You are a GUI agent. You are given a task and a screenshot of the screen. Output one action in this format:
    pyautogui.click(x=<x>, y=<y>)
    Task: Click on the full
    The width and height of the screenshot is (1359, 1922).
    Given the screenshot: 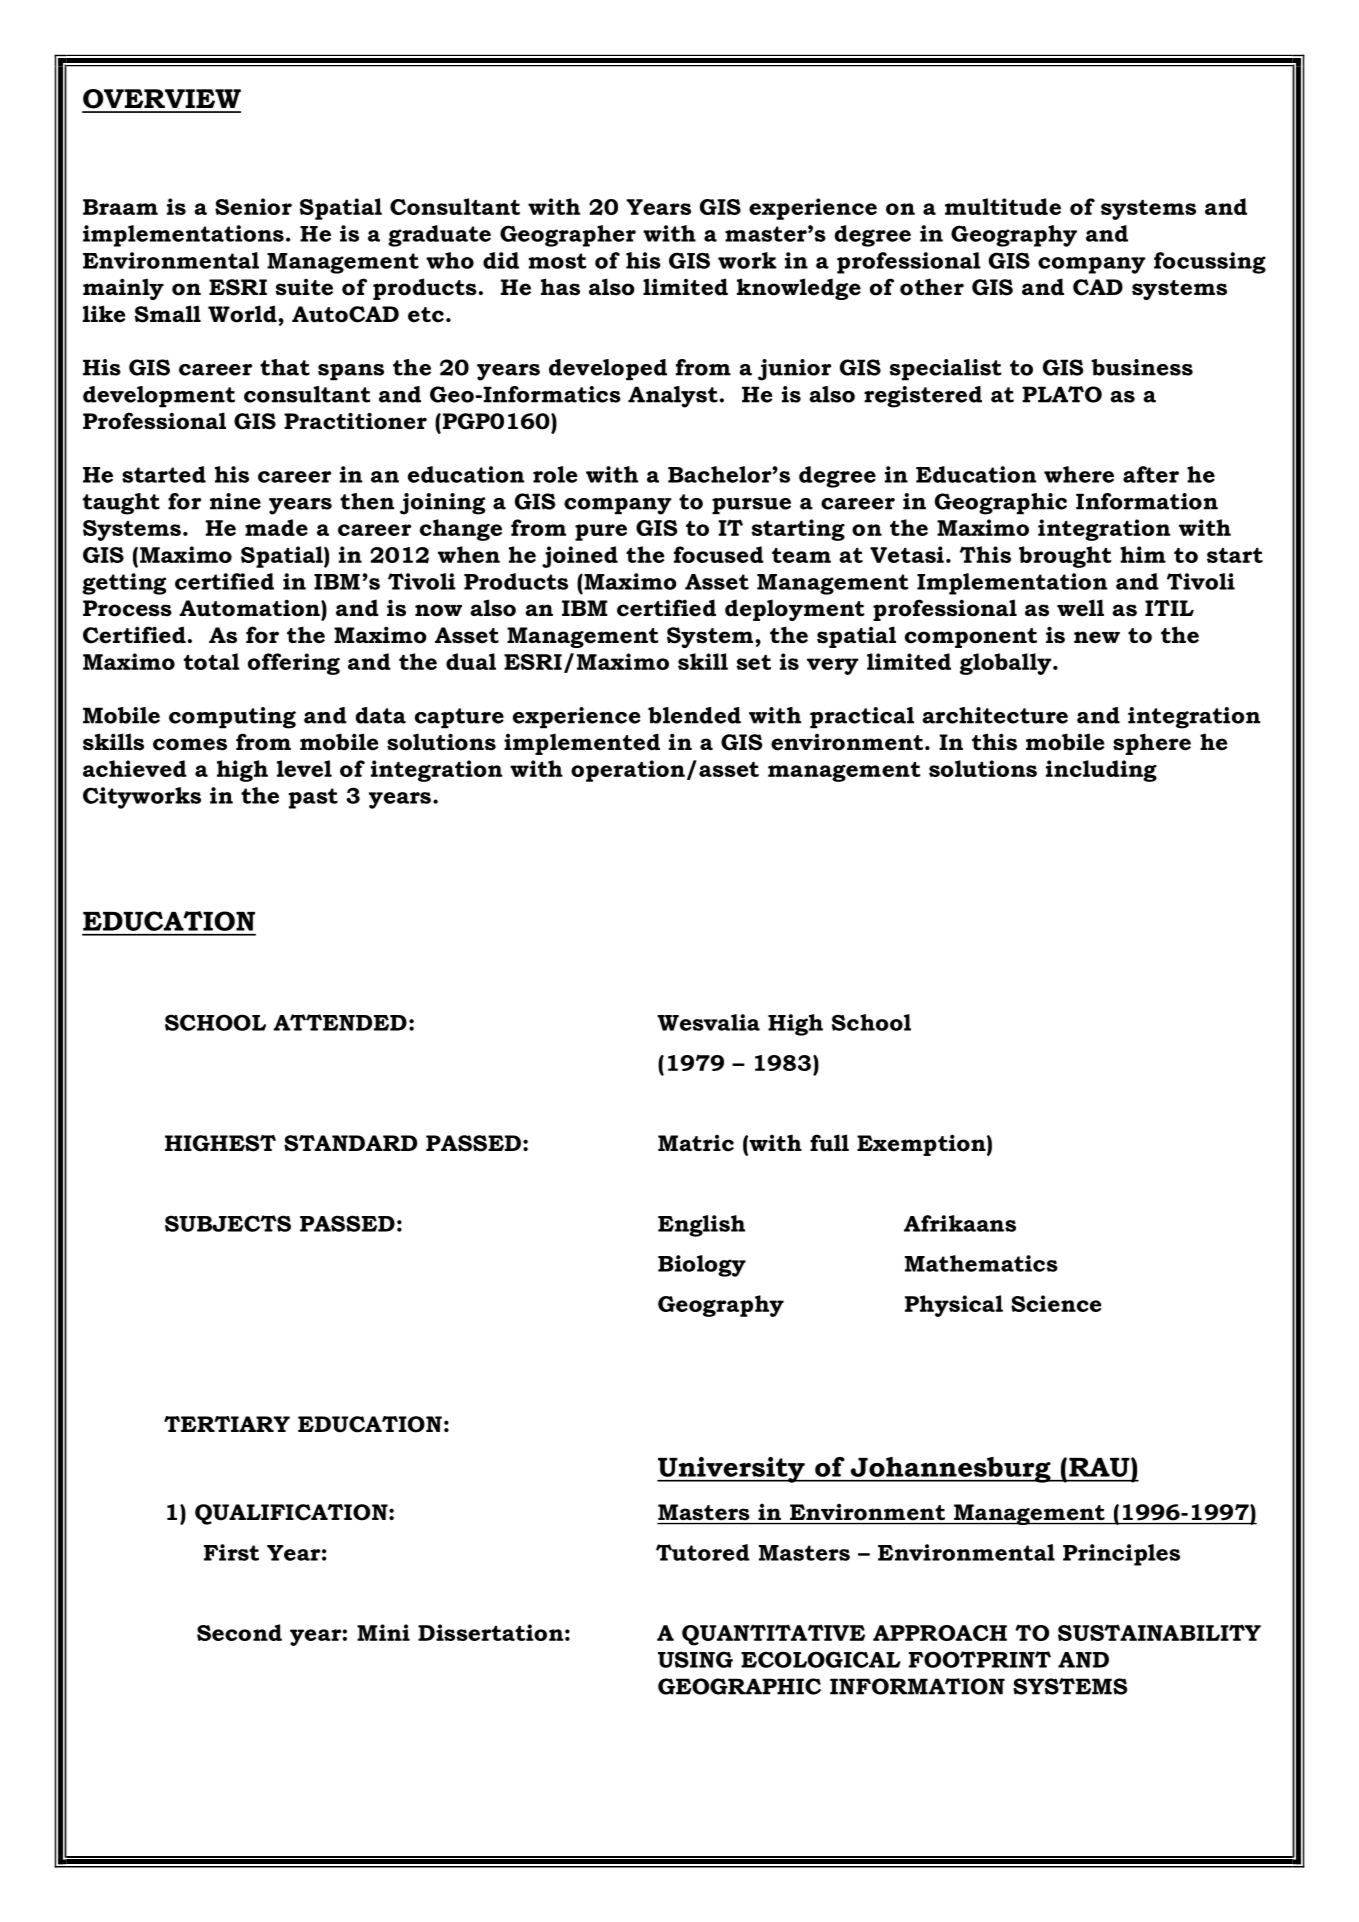 What is the action you would take?
    pyautogui.click(x=829, y=1143)
